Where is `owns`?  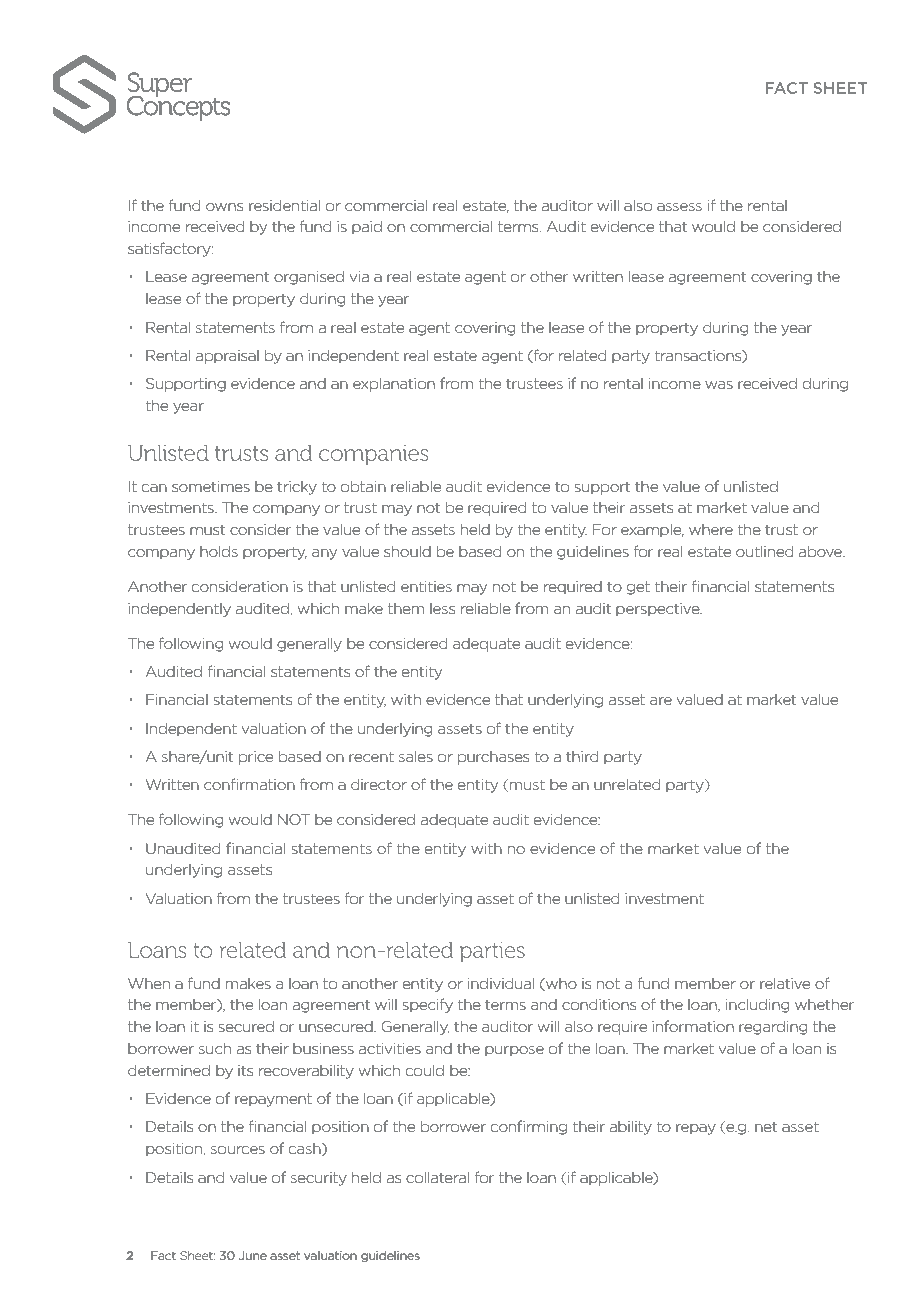 owns is located at coordinates (224, 207).
